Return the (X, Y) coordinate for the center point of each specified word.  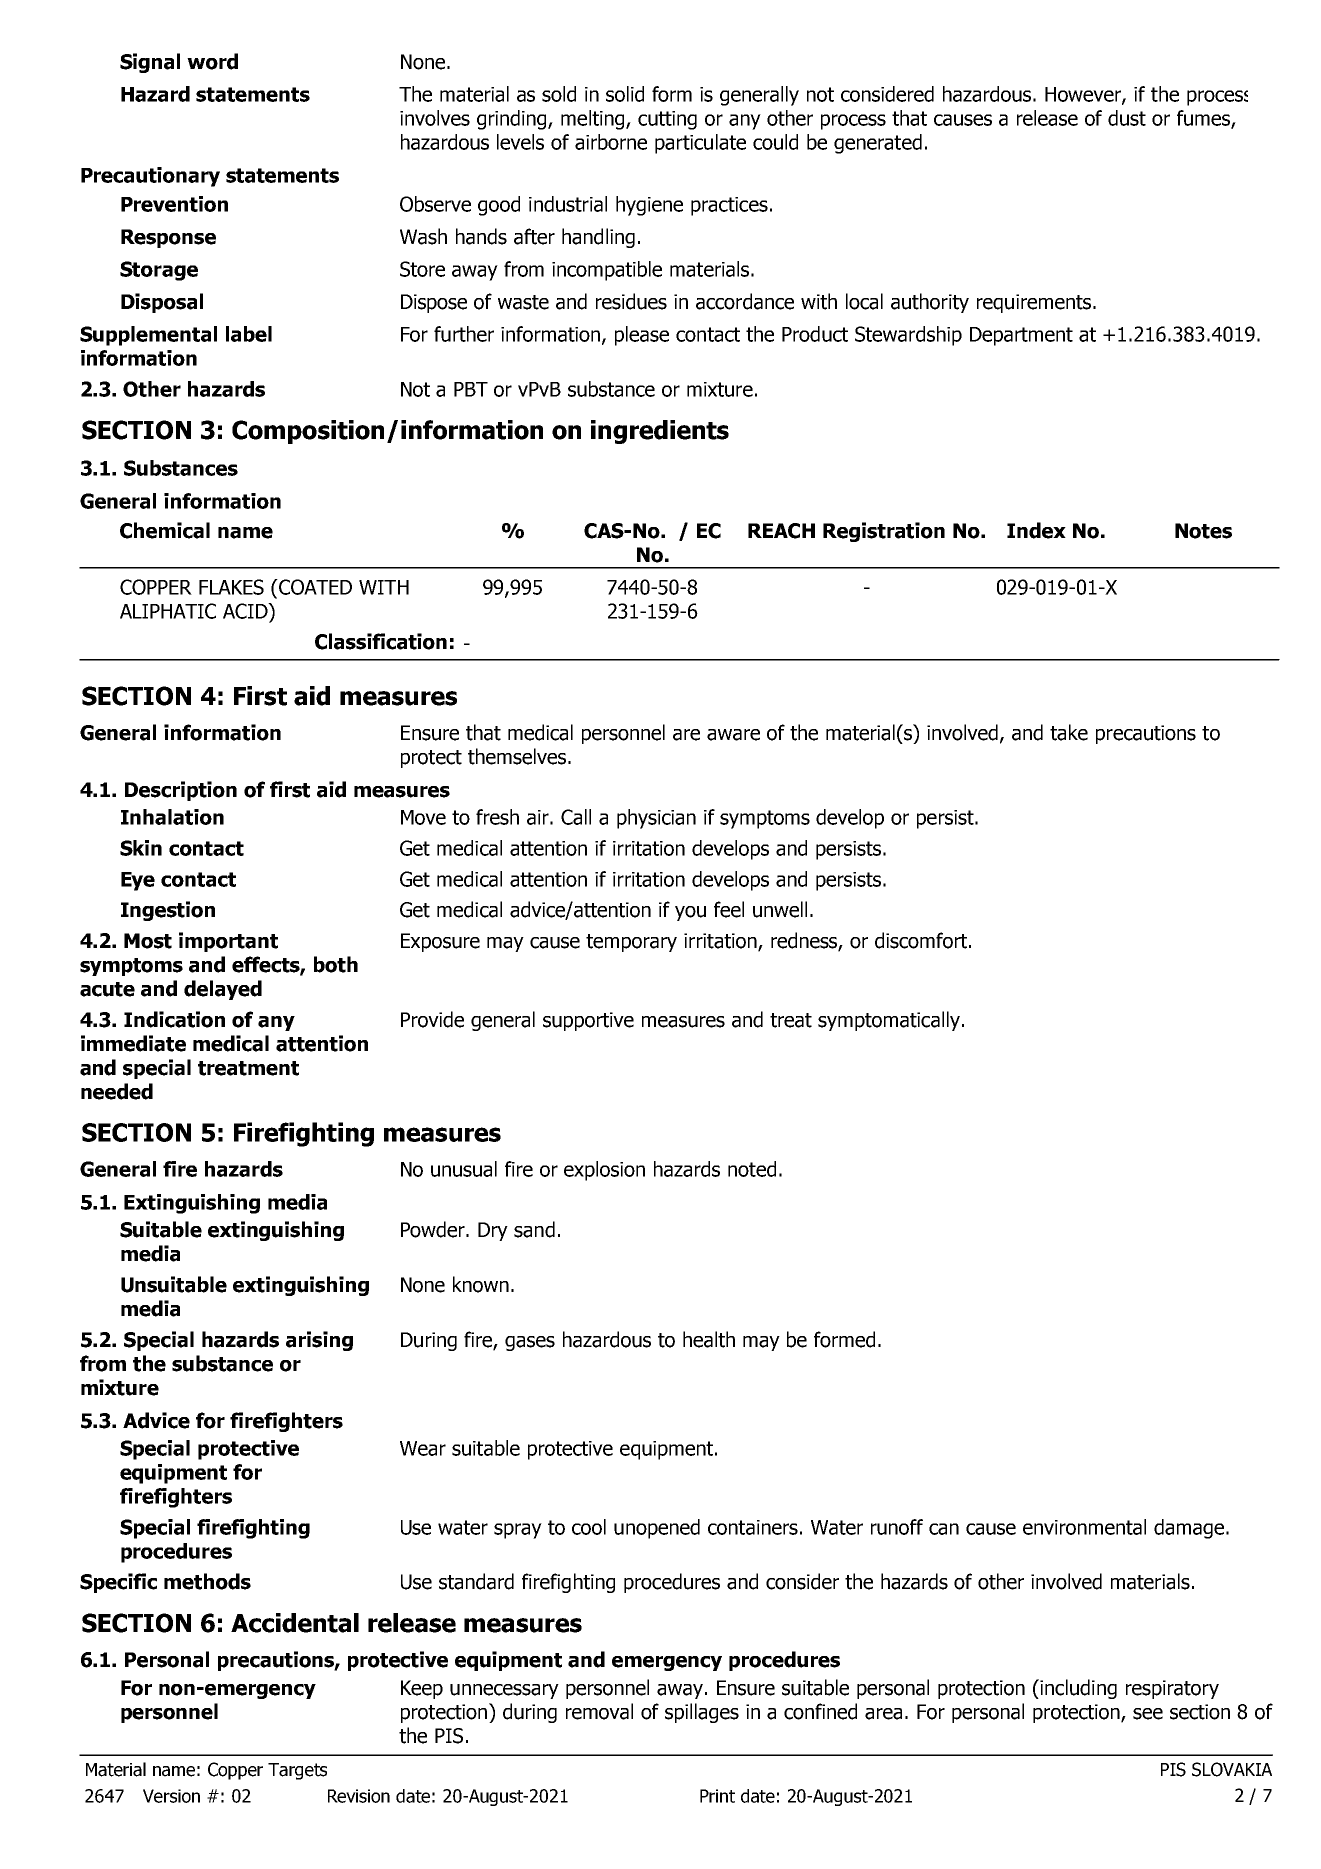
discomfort (922, 940)
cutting (667, 120)
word (212, 61)
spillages (702, 1713)
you (690, 913)
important (228, 942)
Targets (297, 1771)
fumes (1204, 119)
